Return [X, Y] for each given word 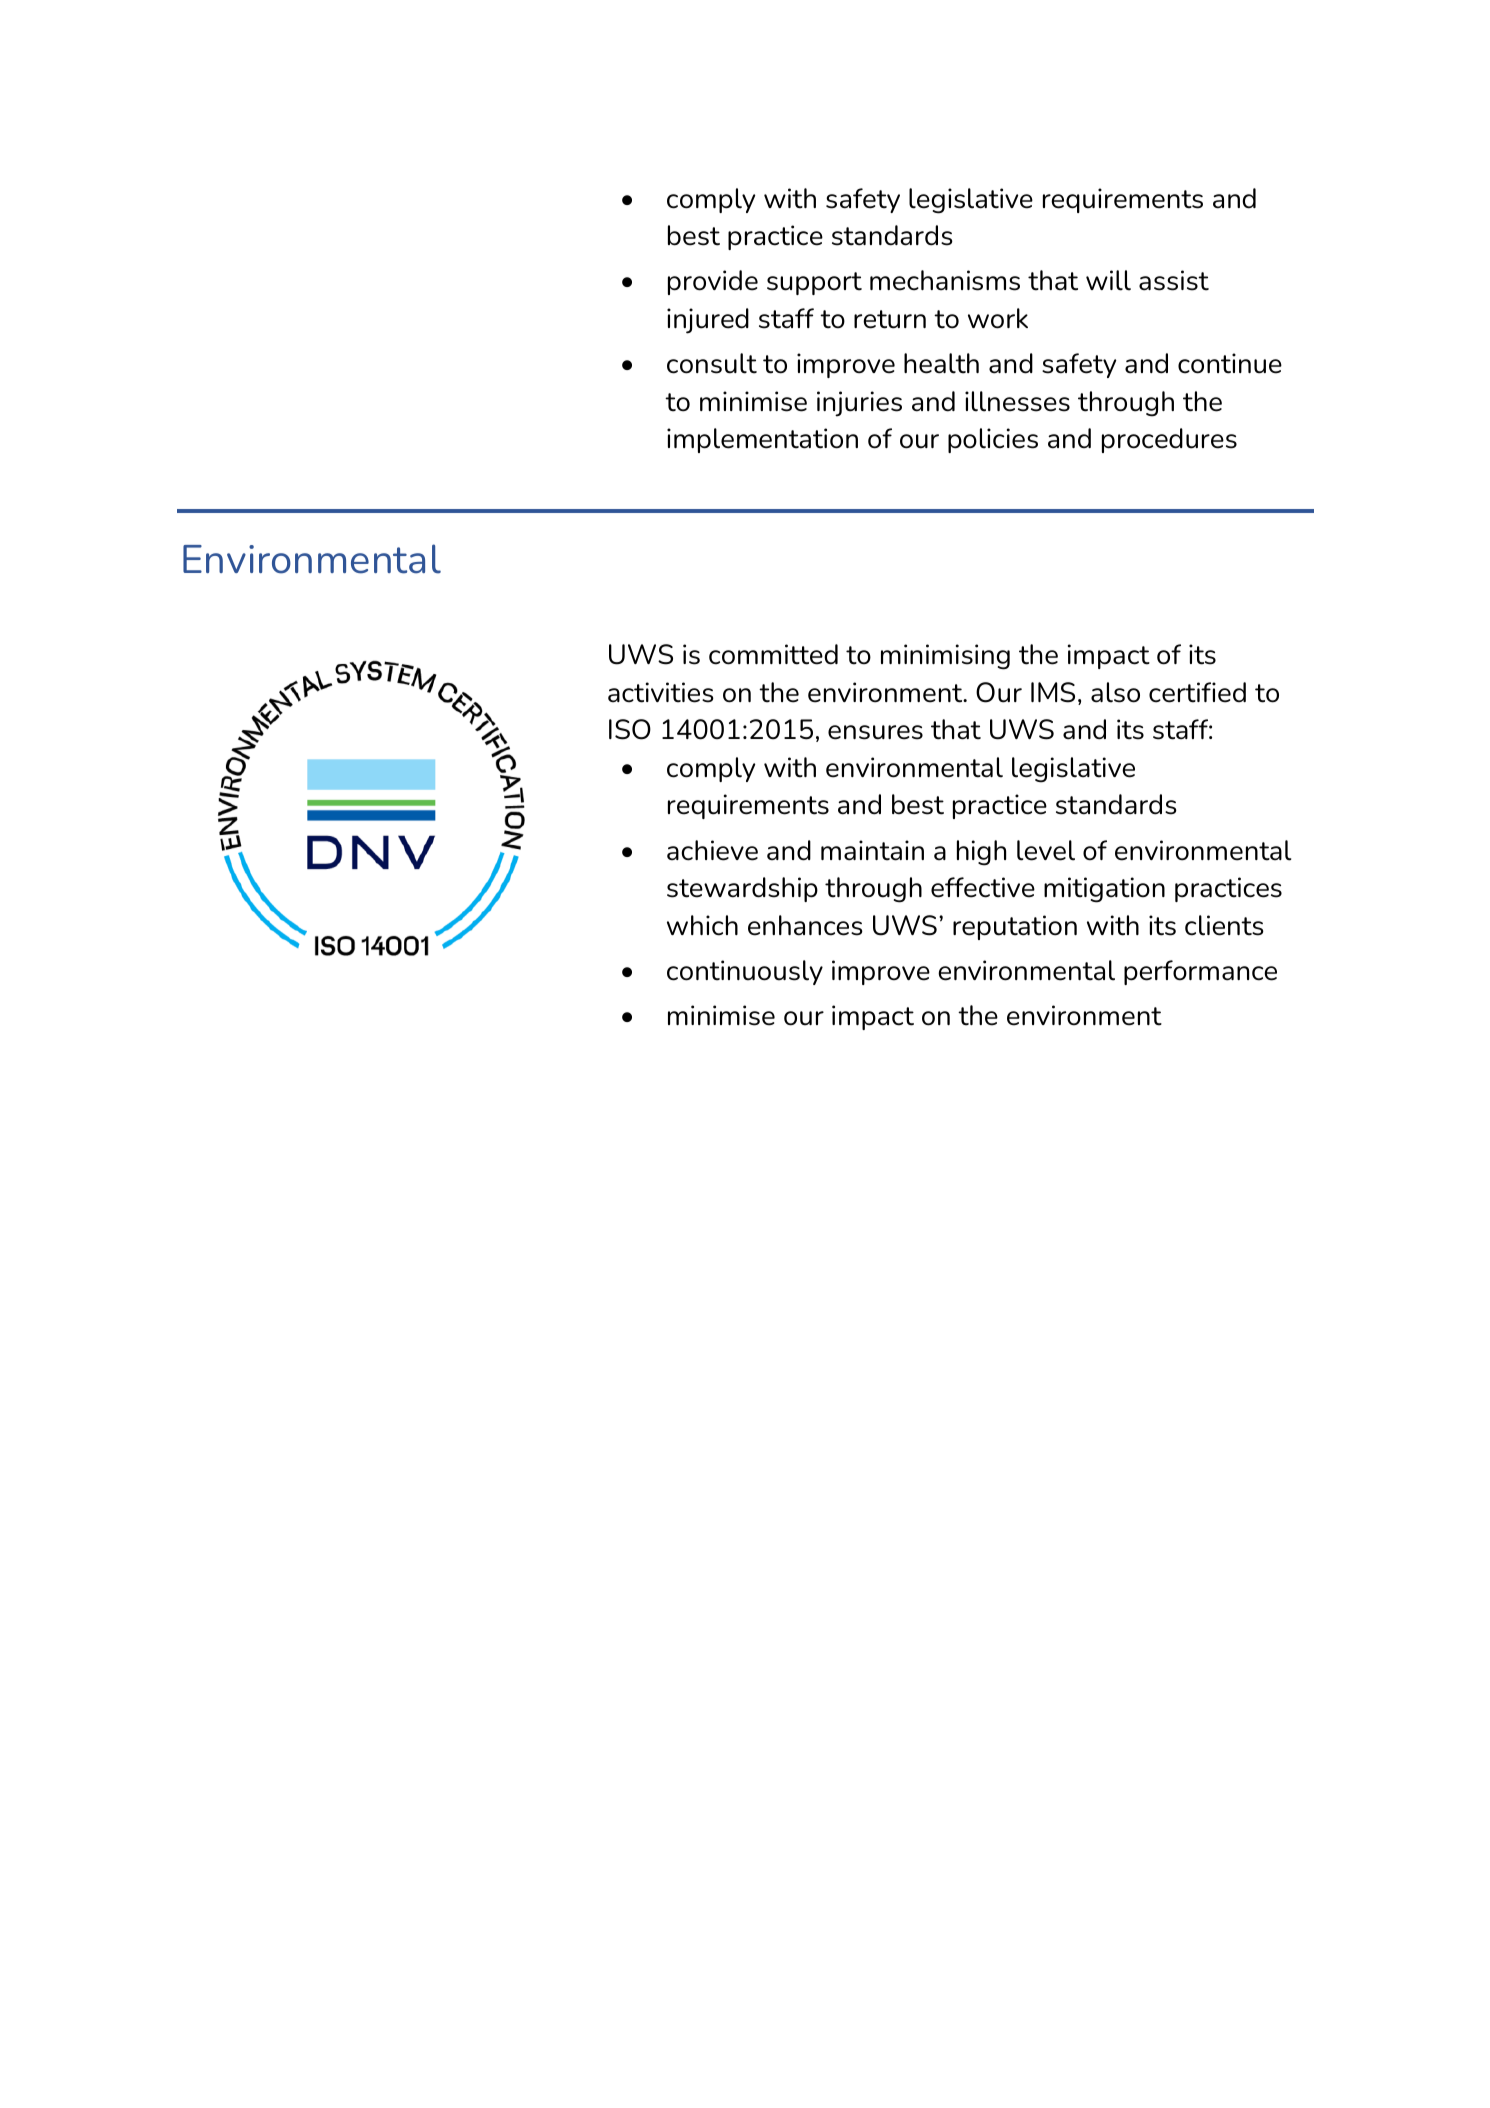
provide [713, 282]
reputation [1015, 927]
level [1046, 850]
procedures [1169, 440]
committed [773, 654]
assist [1174, 280]
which [702, 925]
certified [1197, 692]
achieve [712, 850]
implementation [762, 440]
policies [993, 440]
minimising [945, 657]
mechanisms [945, 280]
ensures [875, 732]
